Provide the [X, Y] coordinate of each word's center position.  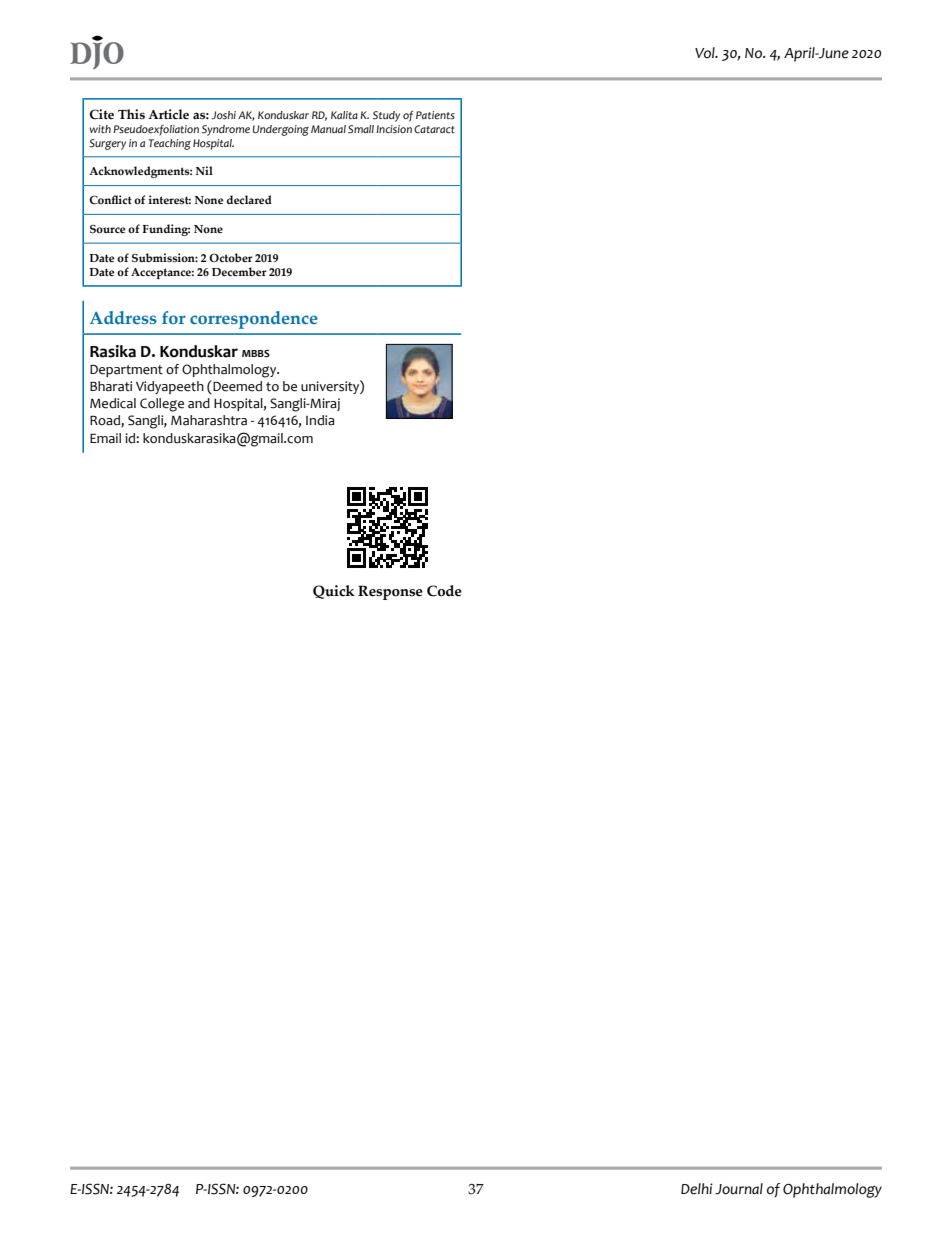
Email [105, 438]
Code [444, 591]
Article [168, 114]
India [320, 420]
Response [390, 592]
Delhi [697, 1189]
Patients [435, 115]
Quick [334, 592]
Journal [739, 1189]
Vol [706, 53]
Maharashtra [209, 420]
